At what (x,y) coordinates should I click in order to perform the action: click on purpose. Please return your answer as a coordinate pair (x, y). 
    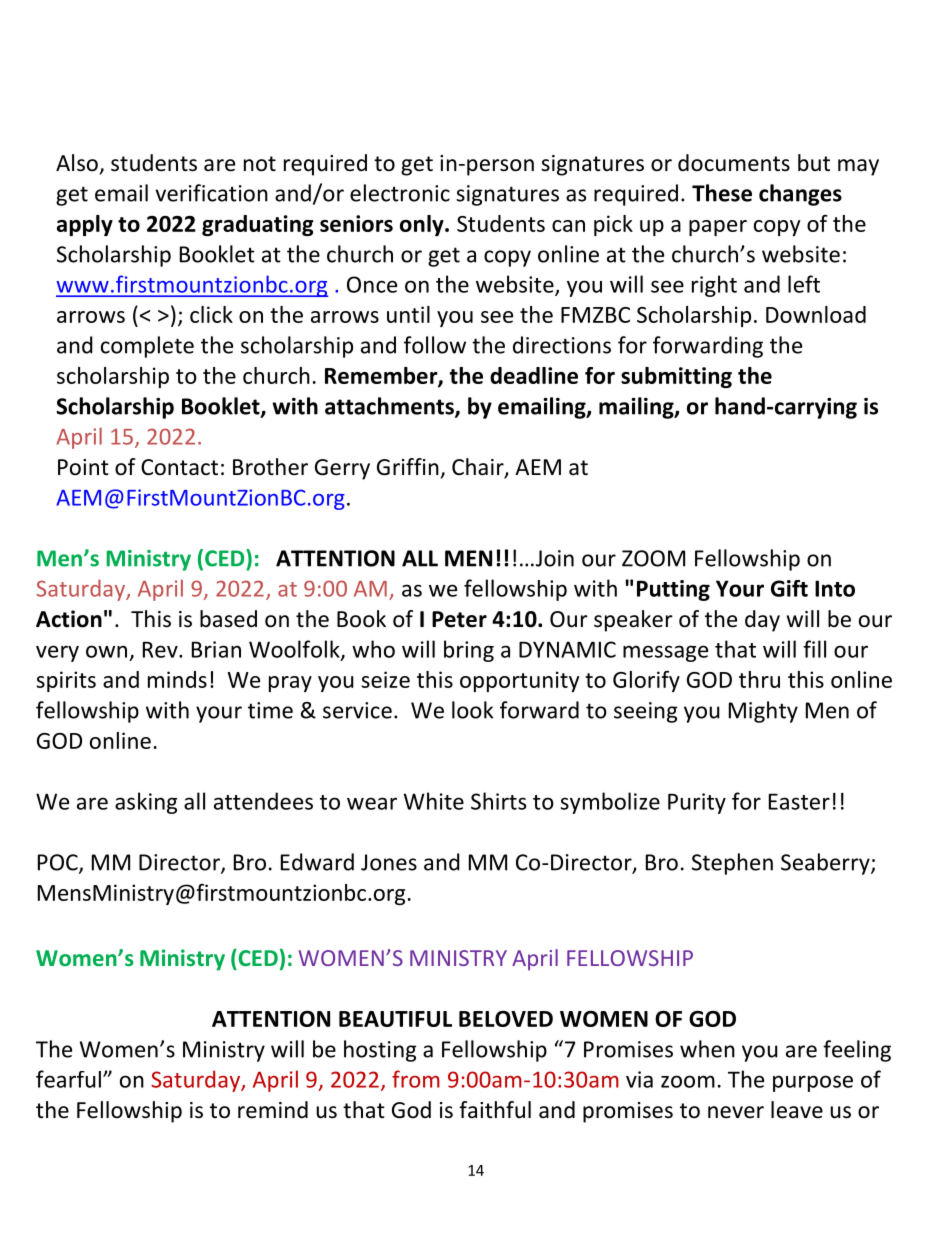
    Looking at the image, I should click on (813, 1083).
